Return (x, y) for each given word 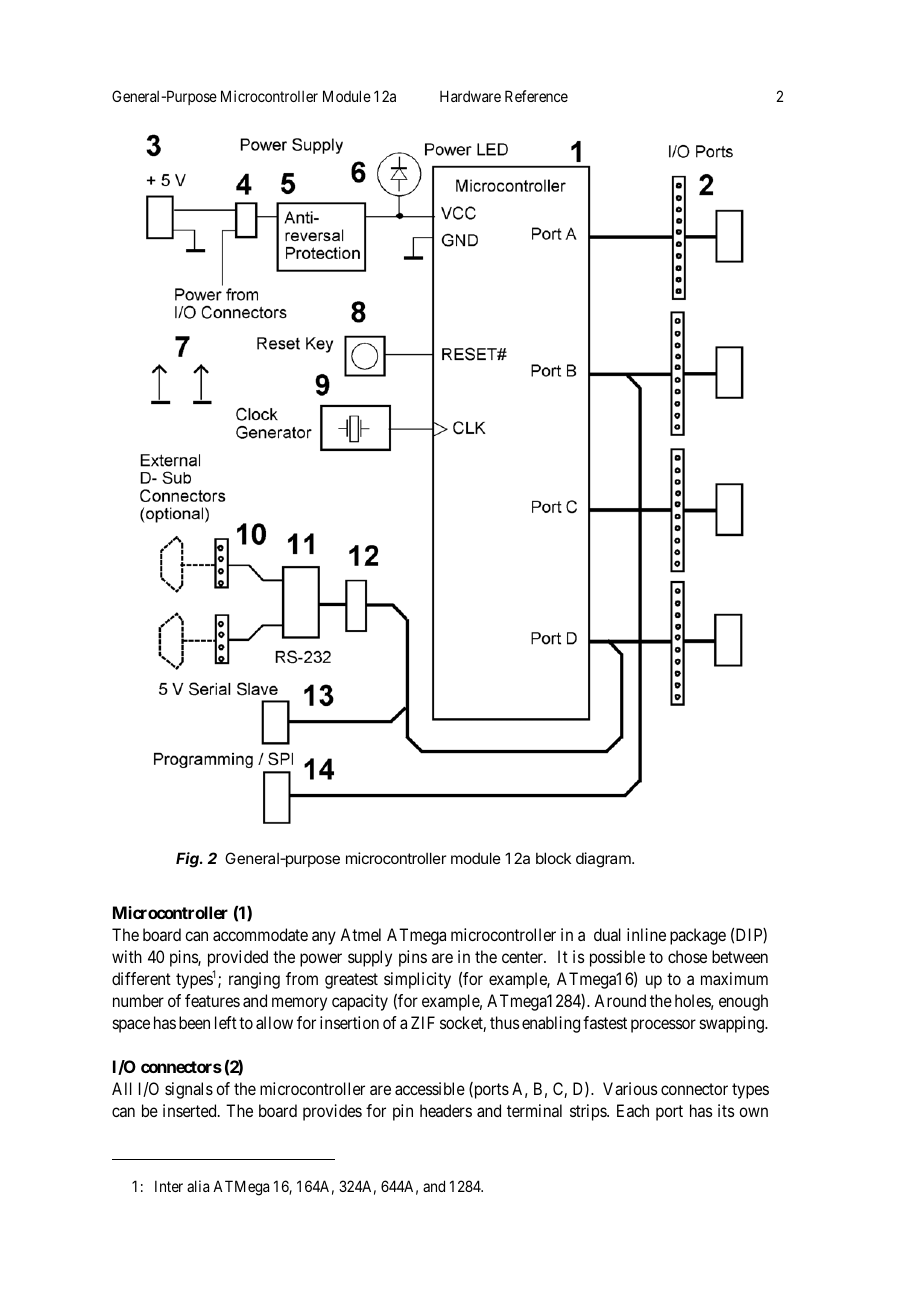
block (553, 858)
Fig (189, 860)
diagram (604, 860)
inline (646, 934)
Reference (536, 96)
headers (446, 1110)
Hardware (470, 96)
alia (198, 1186)
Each (633, 1110)
